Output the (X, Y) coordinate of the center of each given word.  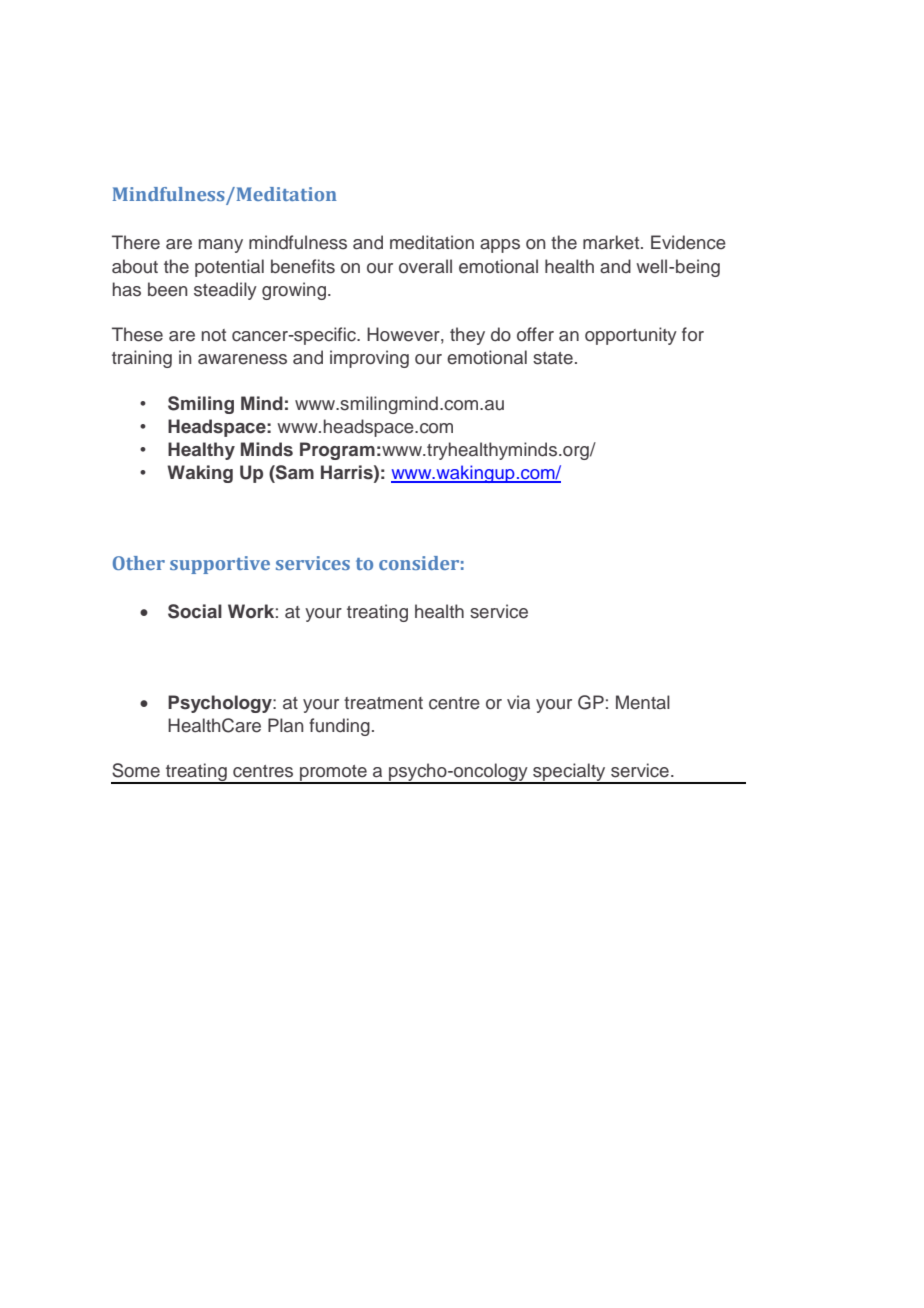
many (221, 246)
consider (419, 563)
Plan (285, 725)
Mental (643, 702)
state (553, 358)
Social (195, 611)
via (518, 702)
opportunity (631, 336)
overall (425, 266)
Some (136, 770)
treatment (383, 703)
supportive (220, 565)
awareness (242, 359)
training (142, 359)
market (612, 242)
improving (369, 359)
